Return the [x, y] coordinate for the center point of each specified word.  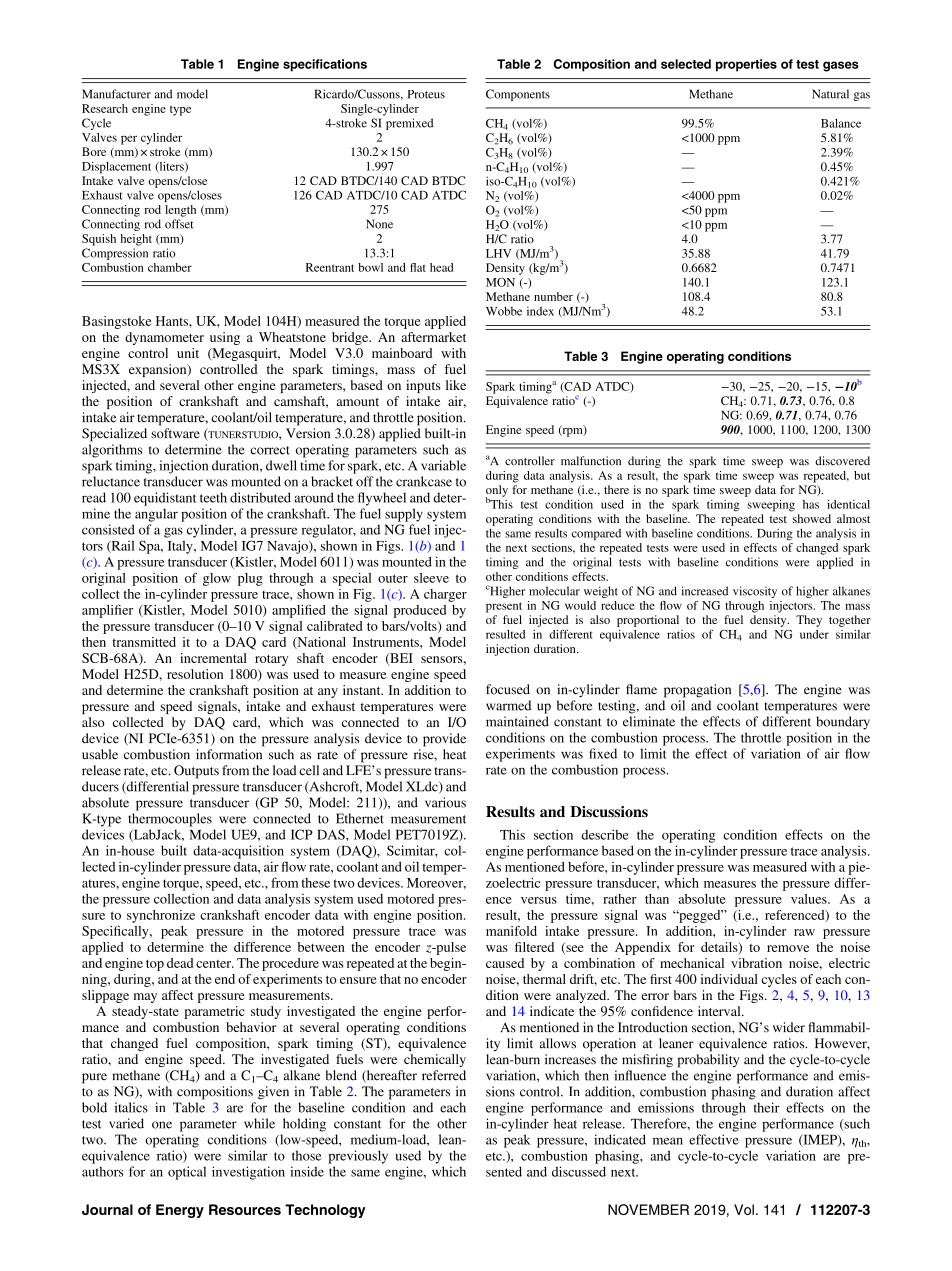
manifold [511, 931]
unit [188, 353]
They [809, 621]
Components [518, 95]
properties [746, 65]
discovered [842, 461]
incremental [213, 658]
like [456, 385]
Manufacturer [116, 94]
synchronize [161, 916]
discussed [579, 1171]
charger [445, 595]
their [767, 1107]
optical [187, 1173]
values [810, 899]
